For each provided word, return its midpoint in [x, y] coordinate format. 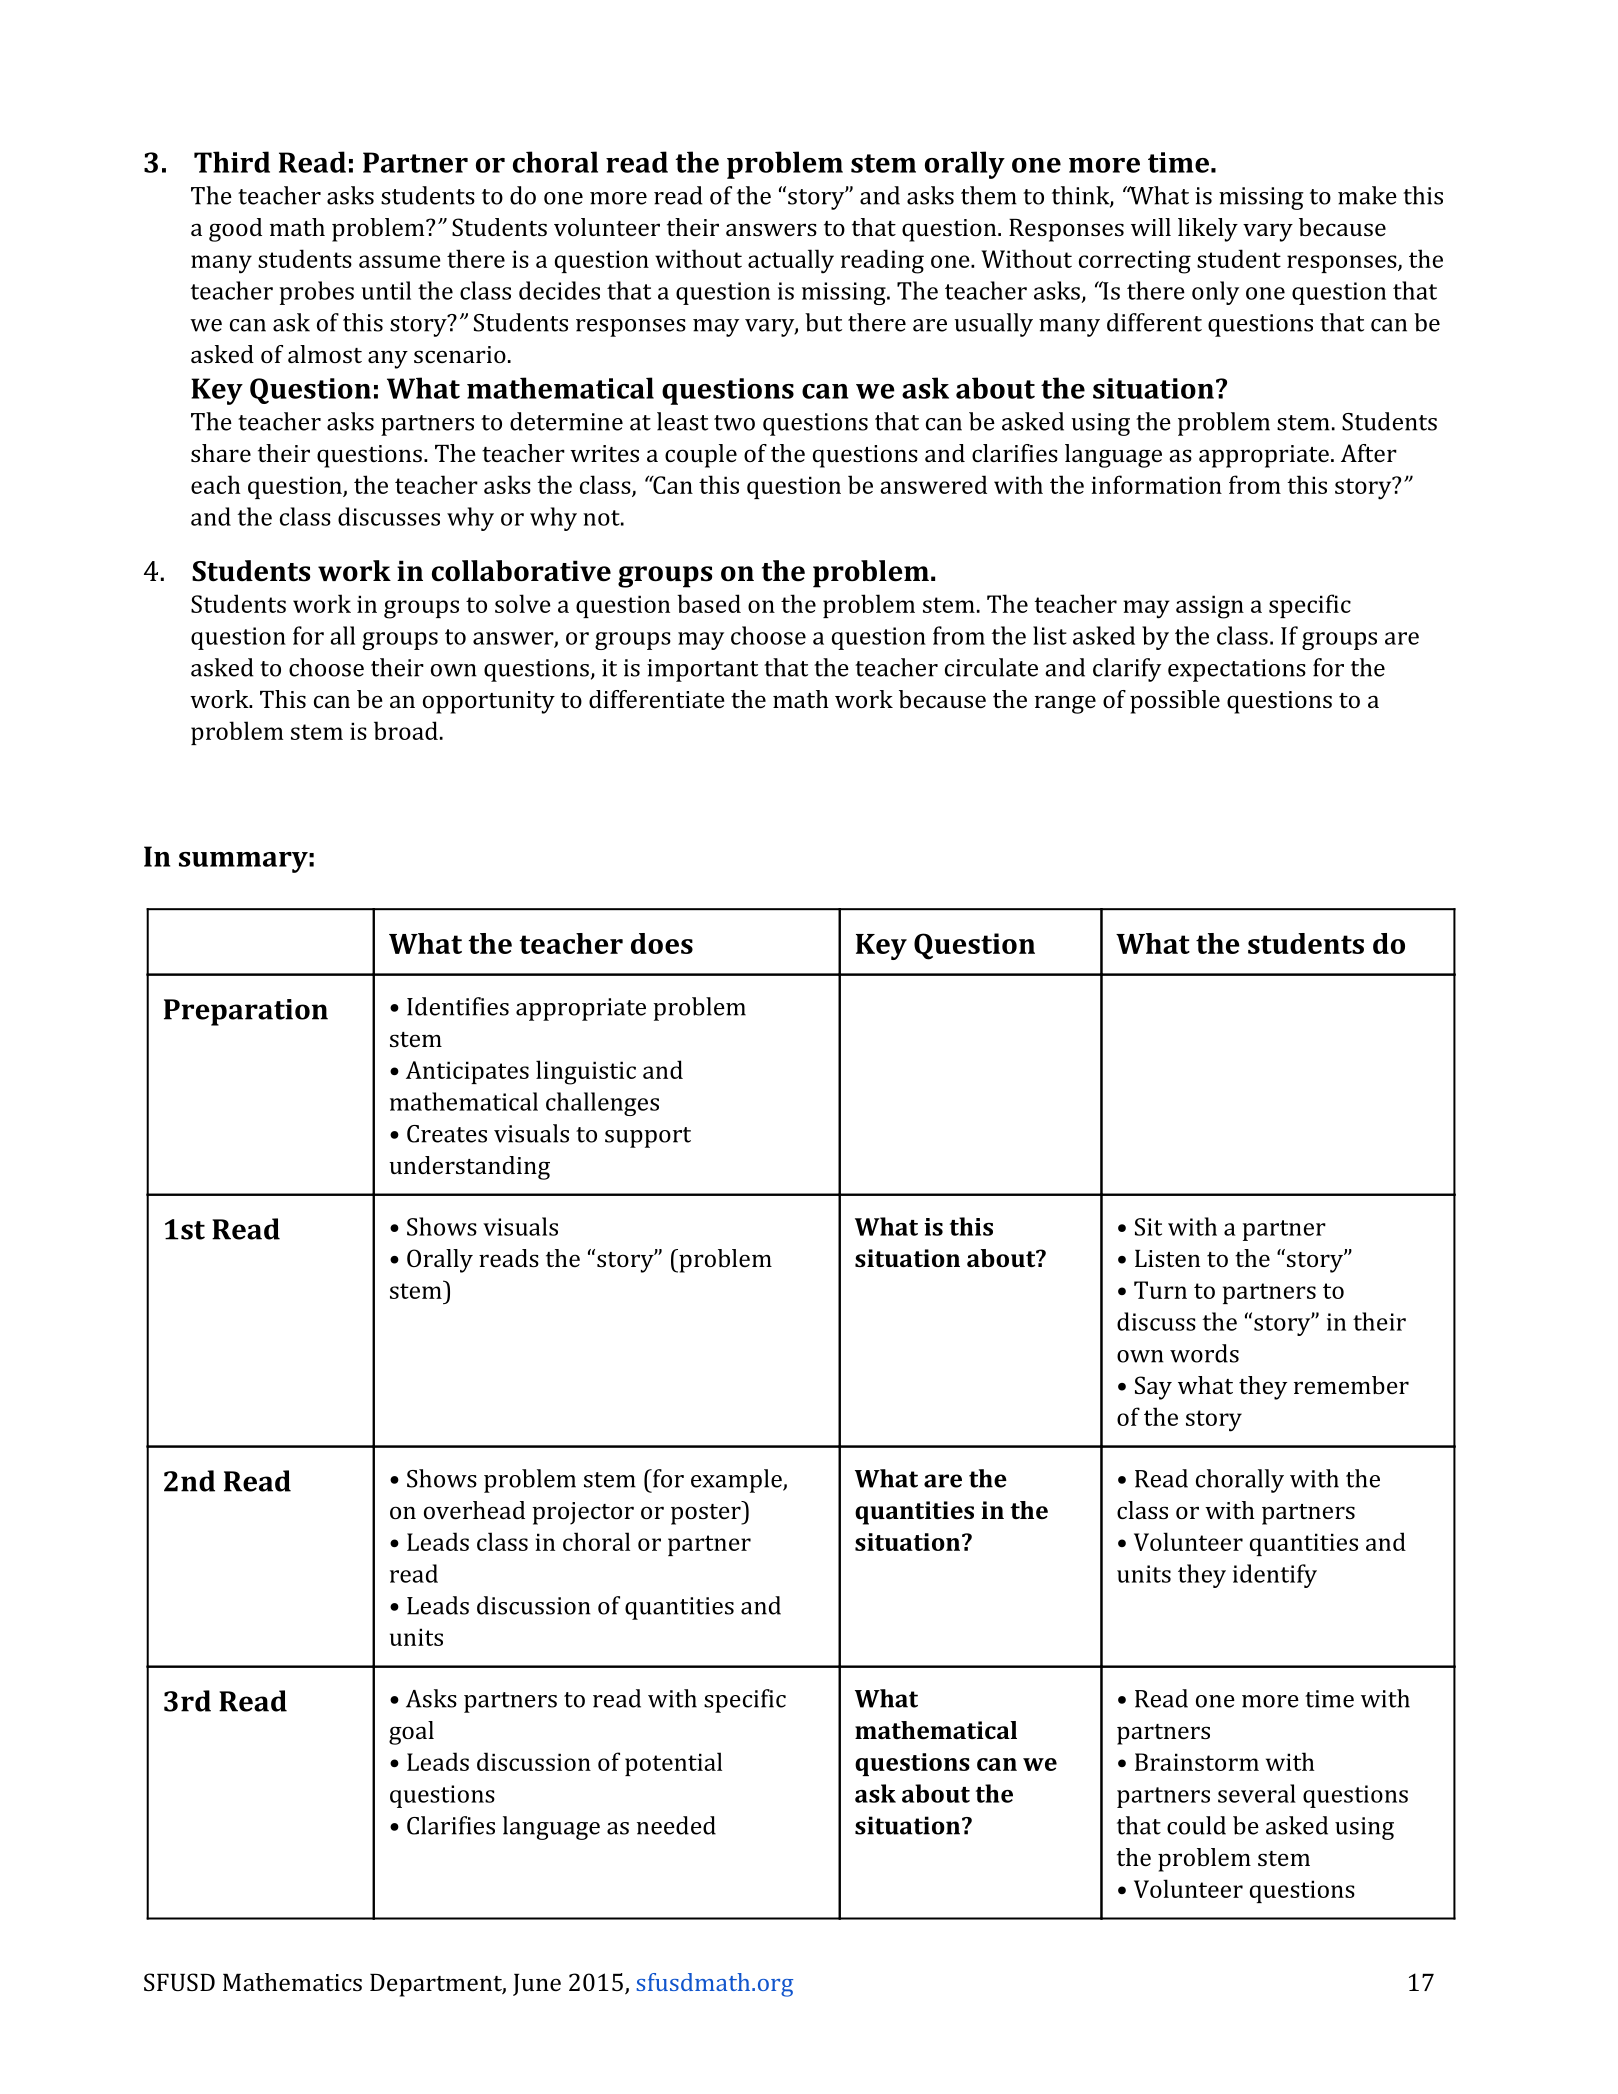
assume [400, 261]
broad [406, 730]
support [648, 1137]
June [537, 1985]
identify [1275, 1576]
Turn [1160, 1290]
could [1196, 1825]
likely [1208, 230]
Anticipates [467, 1072]
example [737, 1481]
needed [676, 1825]
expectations [1237, 670]
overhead [474, 1510]
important [702, 670]
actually [791, 261]
